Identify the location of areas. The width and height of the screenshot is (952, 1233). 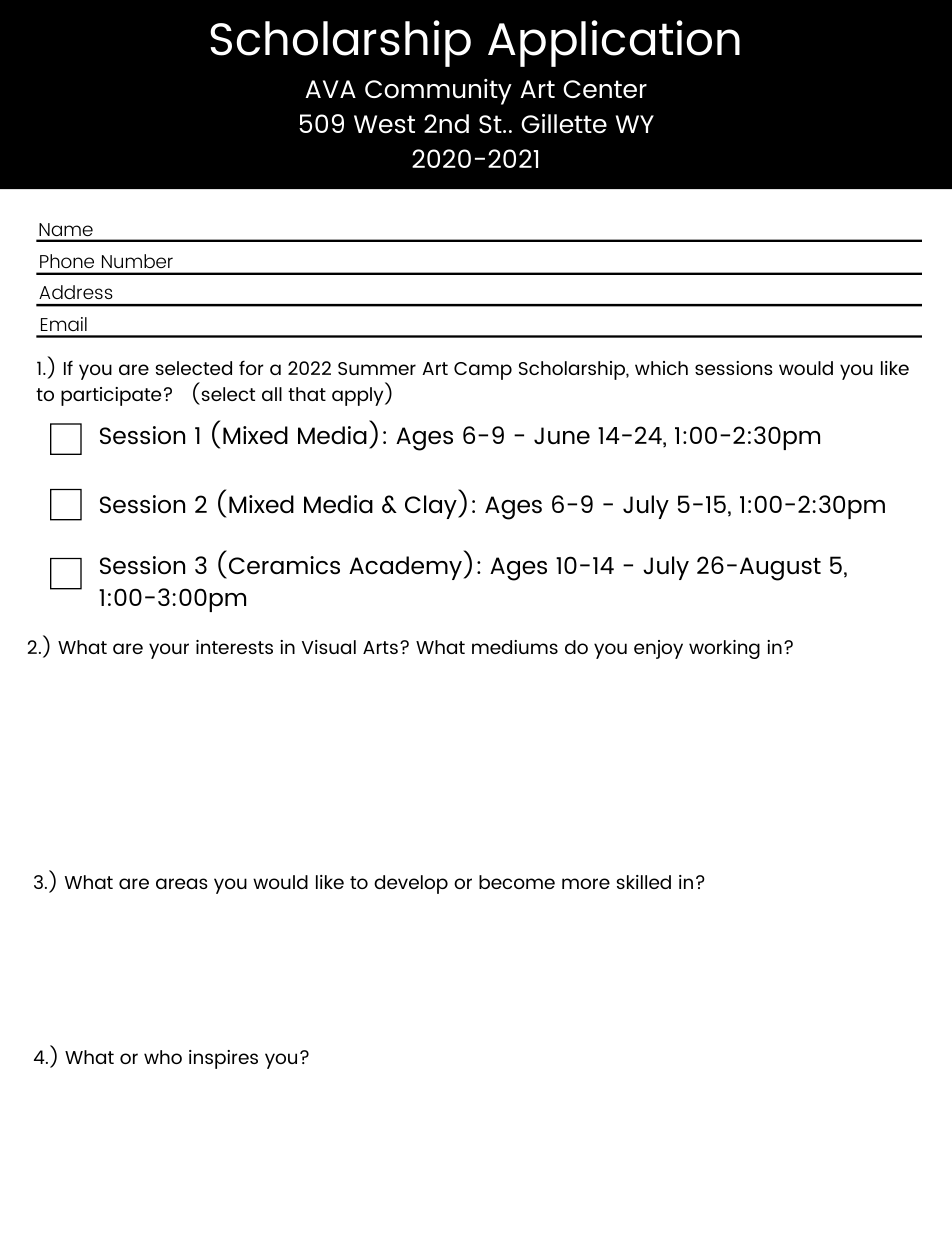
(182, 883).
